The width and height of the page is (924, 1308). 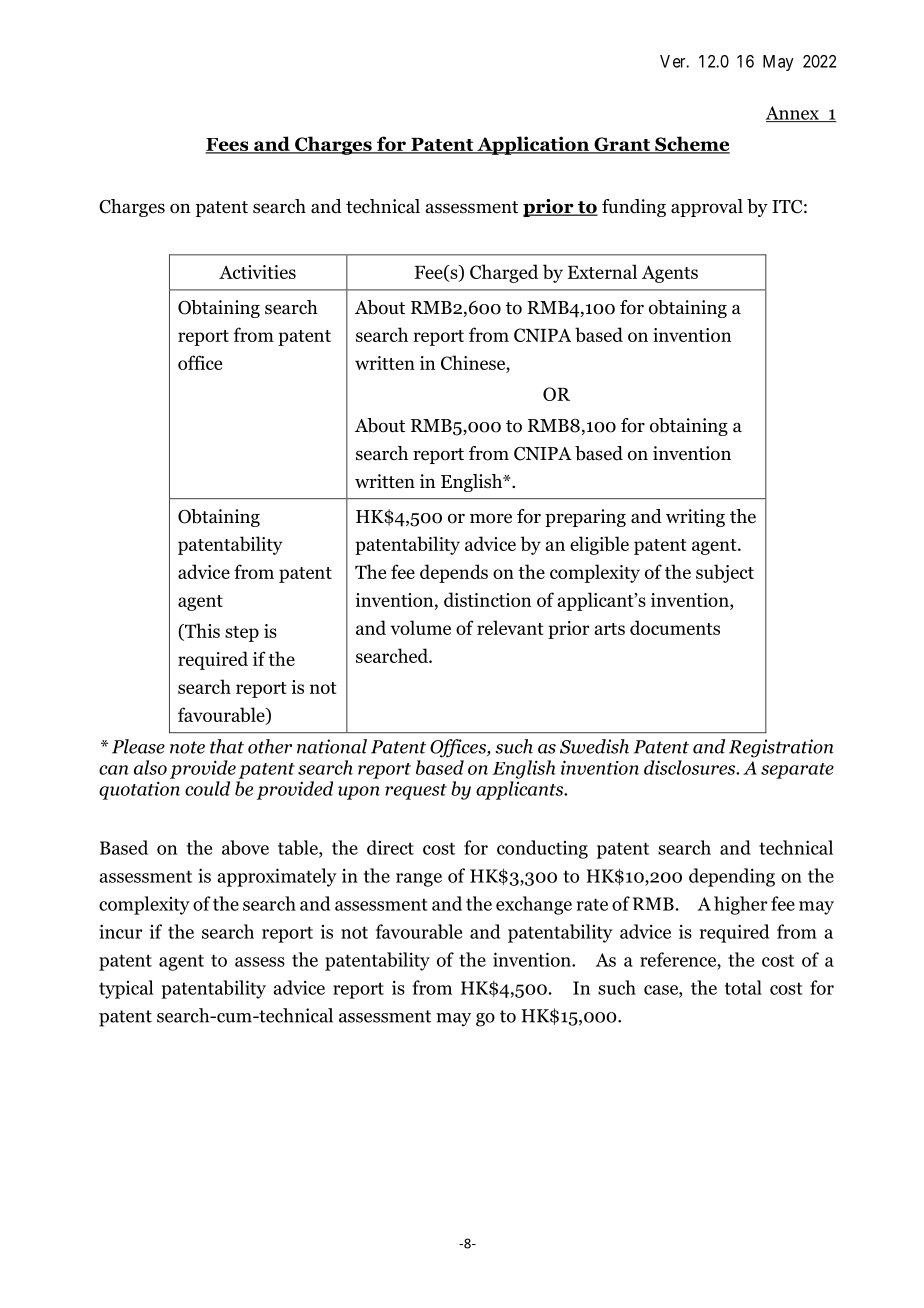 I want to click on Fees, so click(x=228, y=145).
